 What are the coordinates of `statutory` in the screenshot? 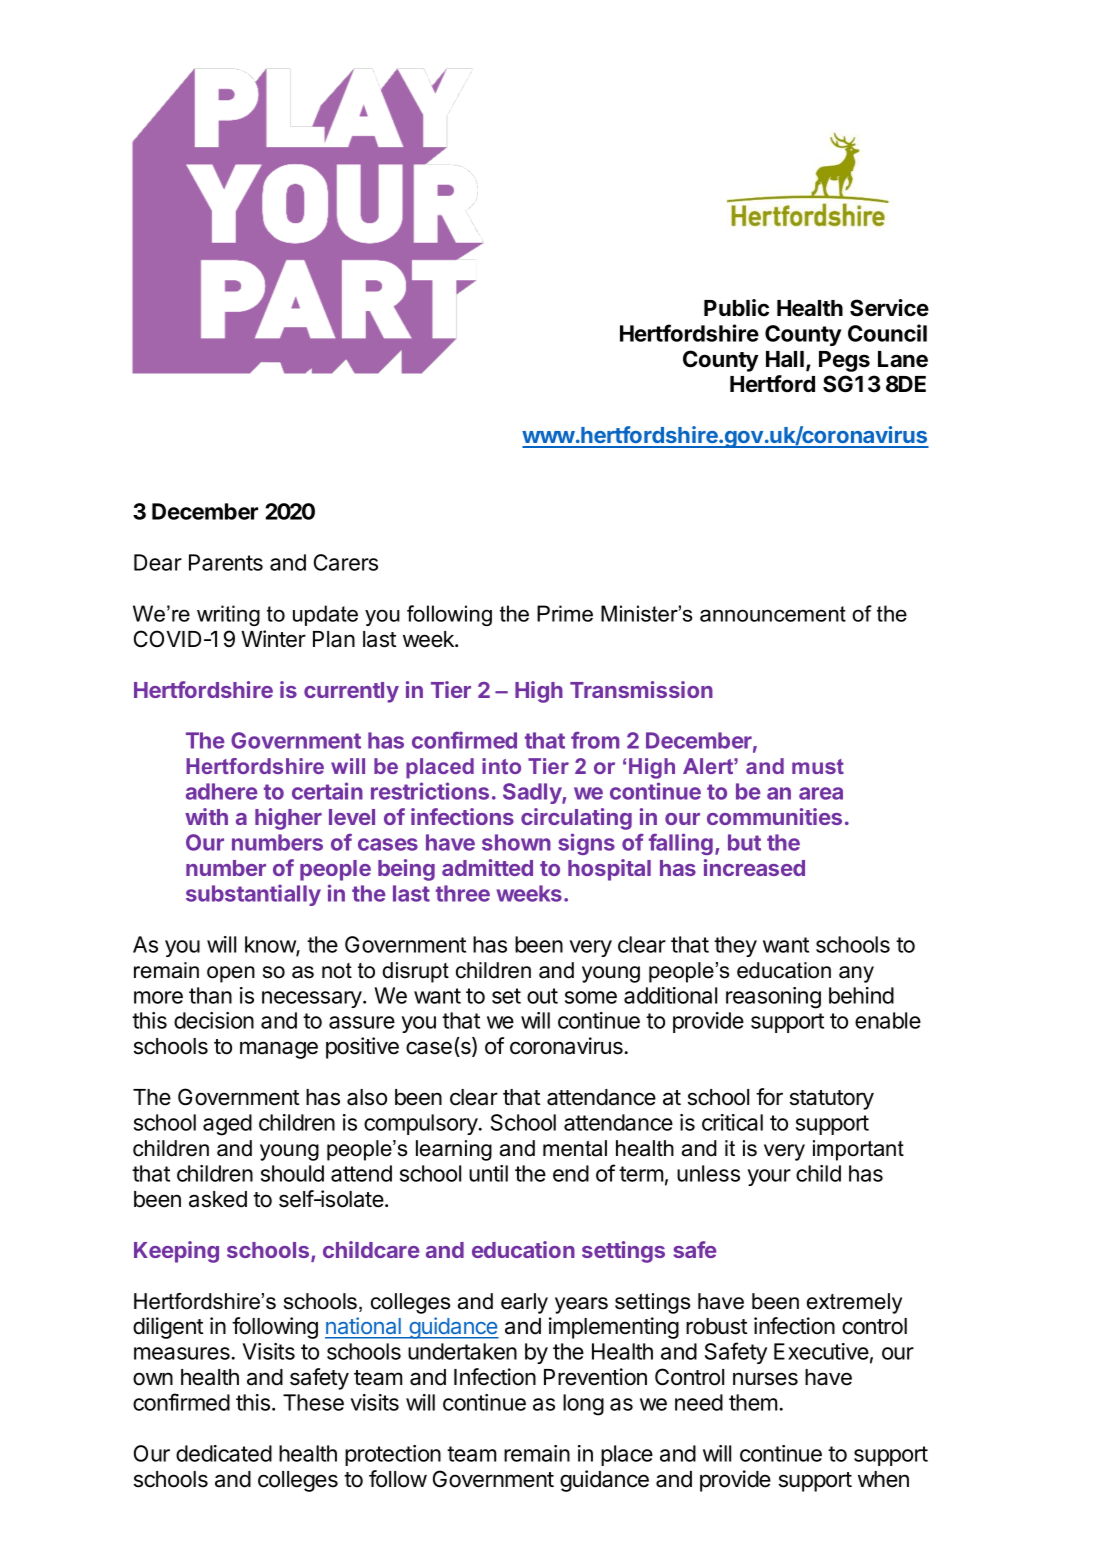 It's located at (832, 1100).
